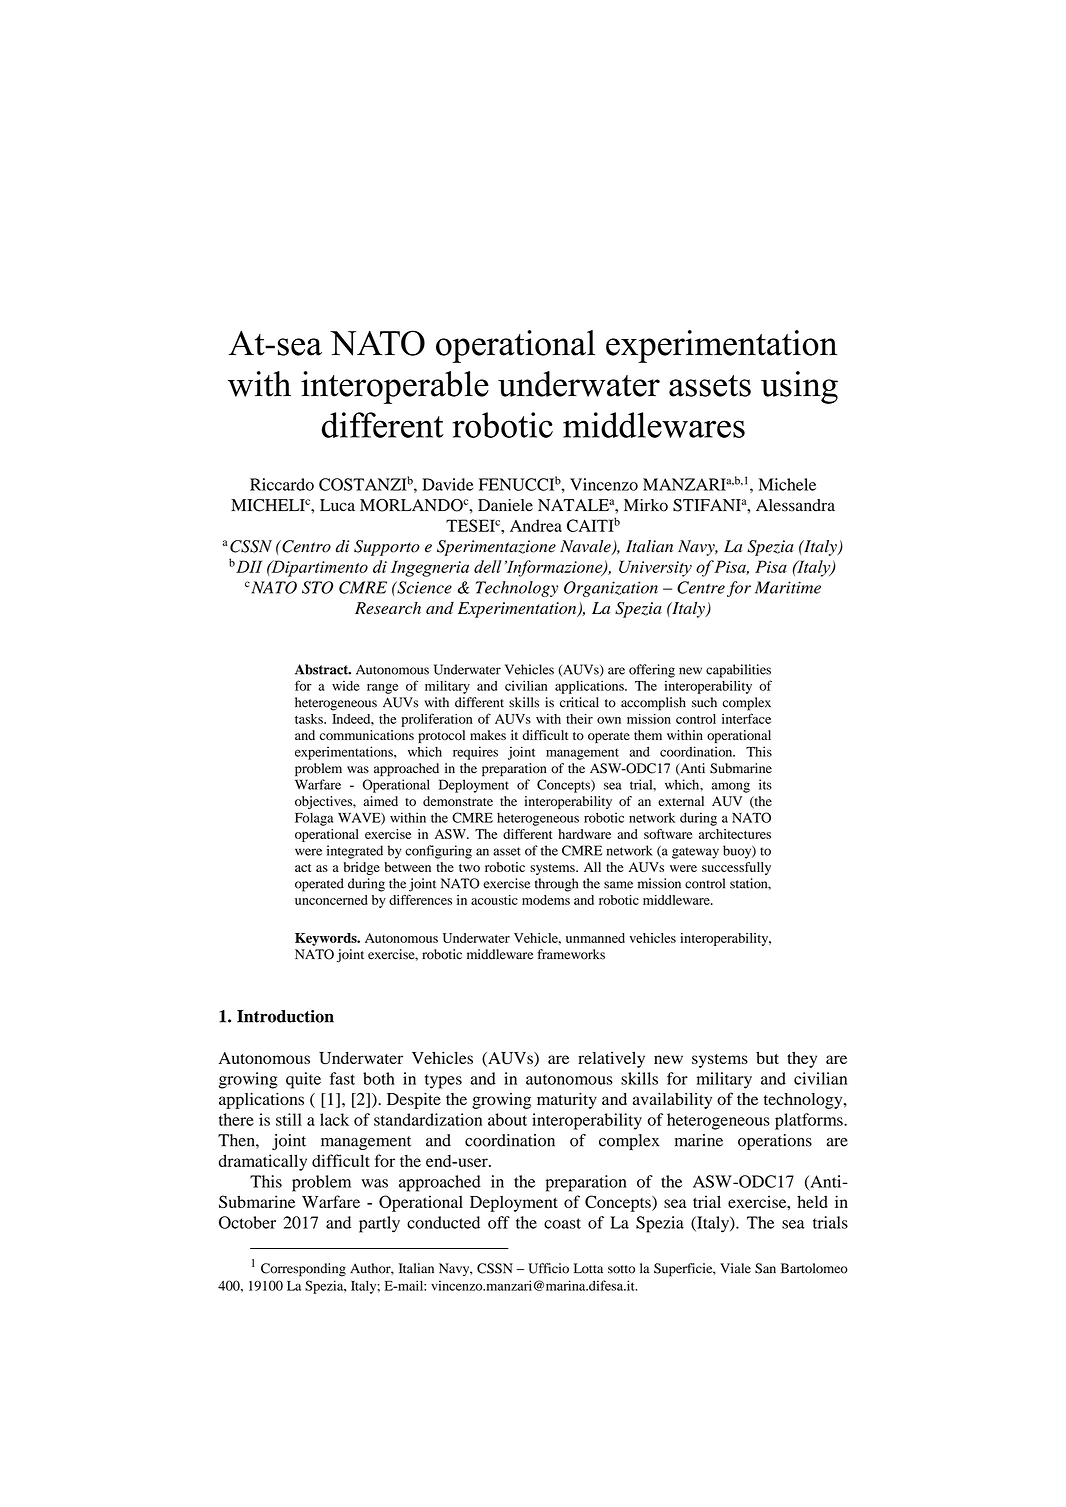 The image size is (1066, 1507). Describe the element at coordinates (579, 702) in the document. I see `critical` at that location.
